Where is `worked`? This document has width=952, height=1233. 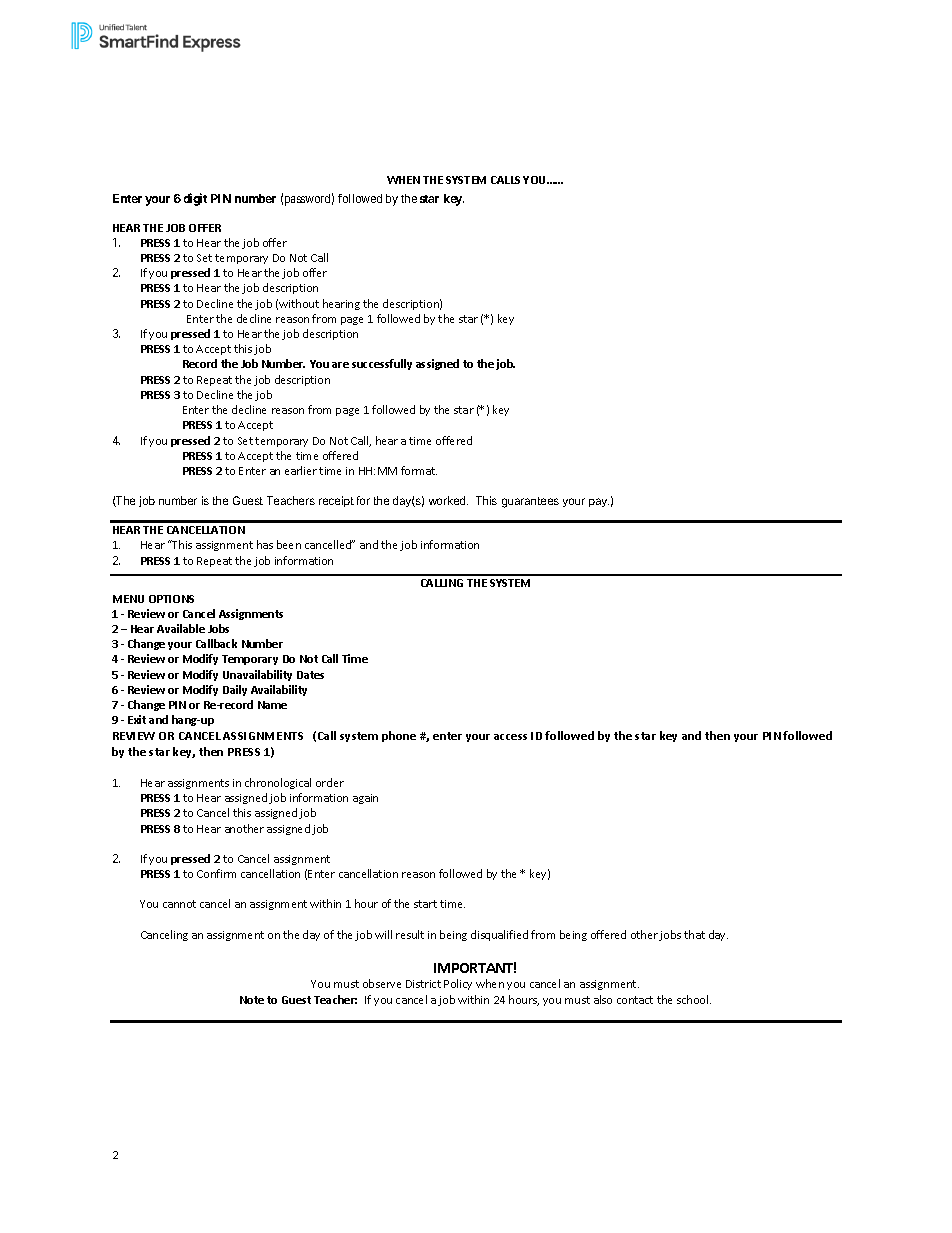
worked is located at coordinates (448, 500).
